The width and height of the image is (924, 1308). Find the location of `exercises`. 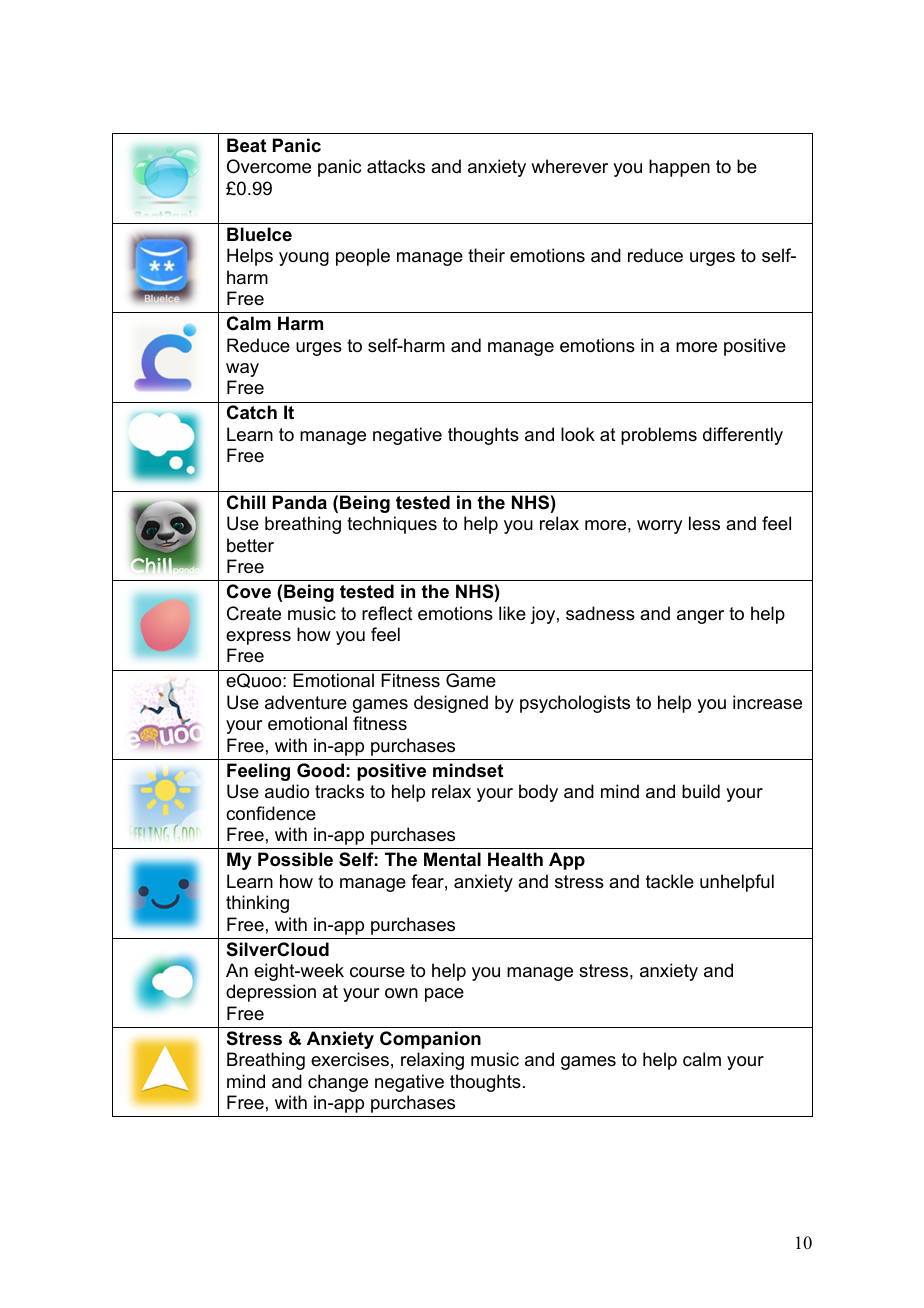

exercises is located at coordinates (350, 1059).
